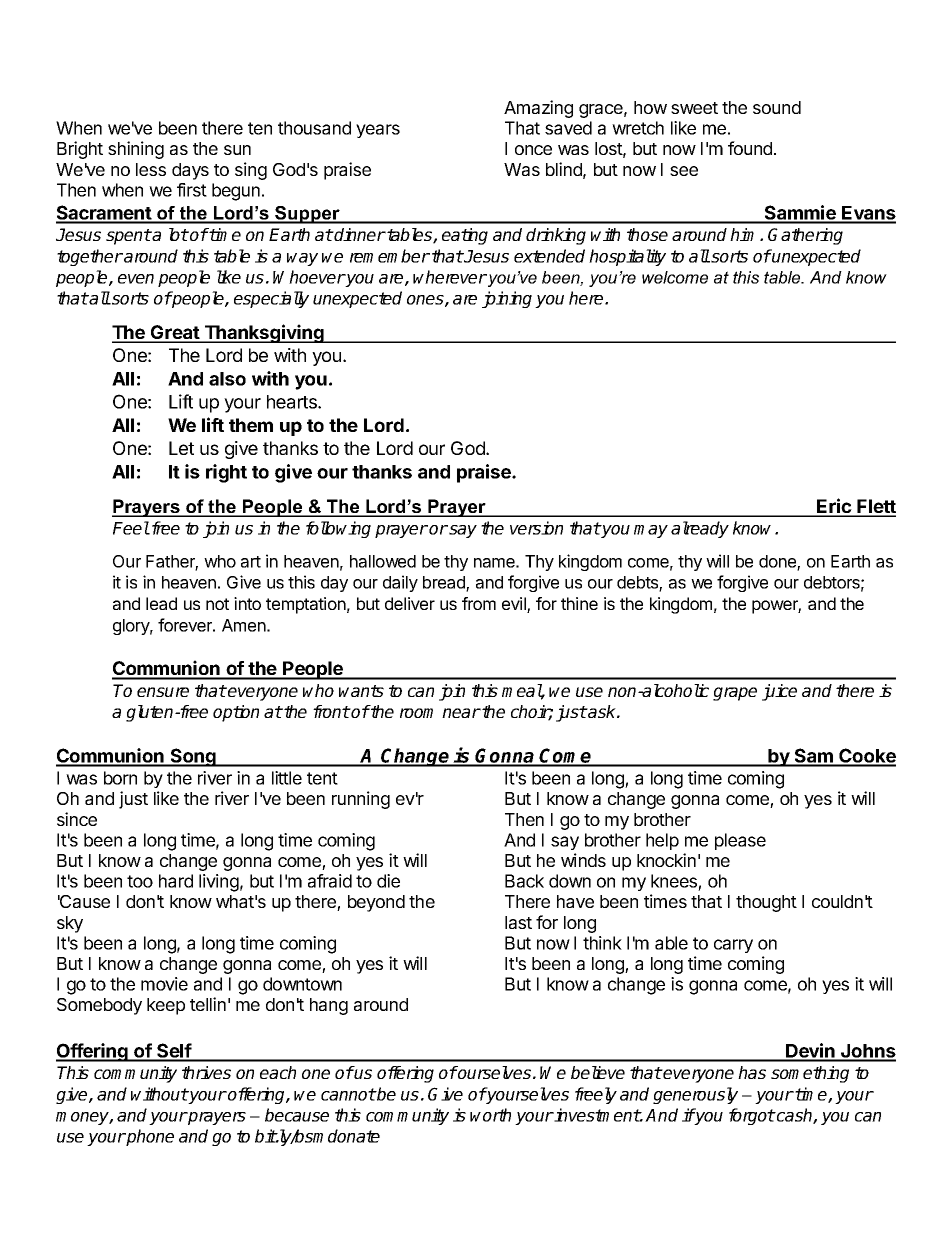  I want to click on worth, so click(490, 1115).
